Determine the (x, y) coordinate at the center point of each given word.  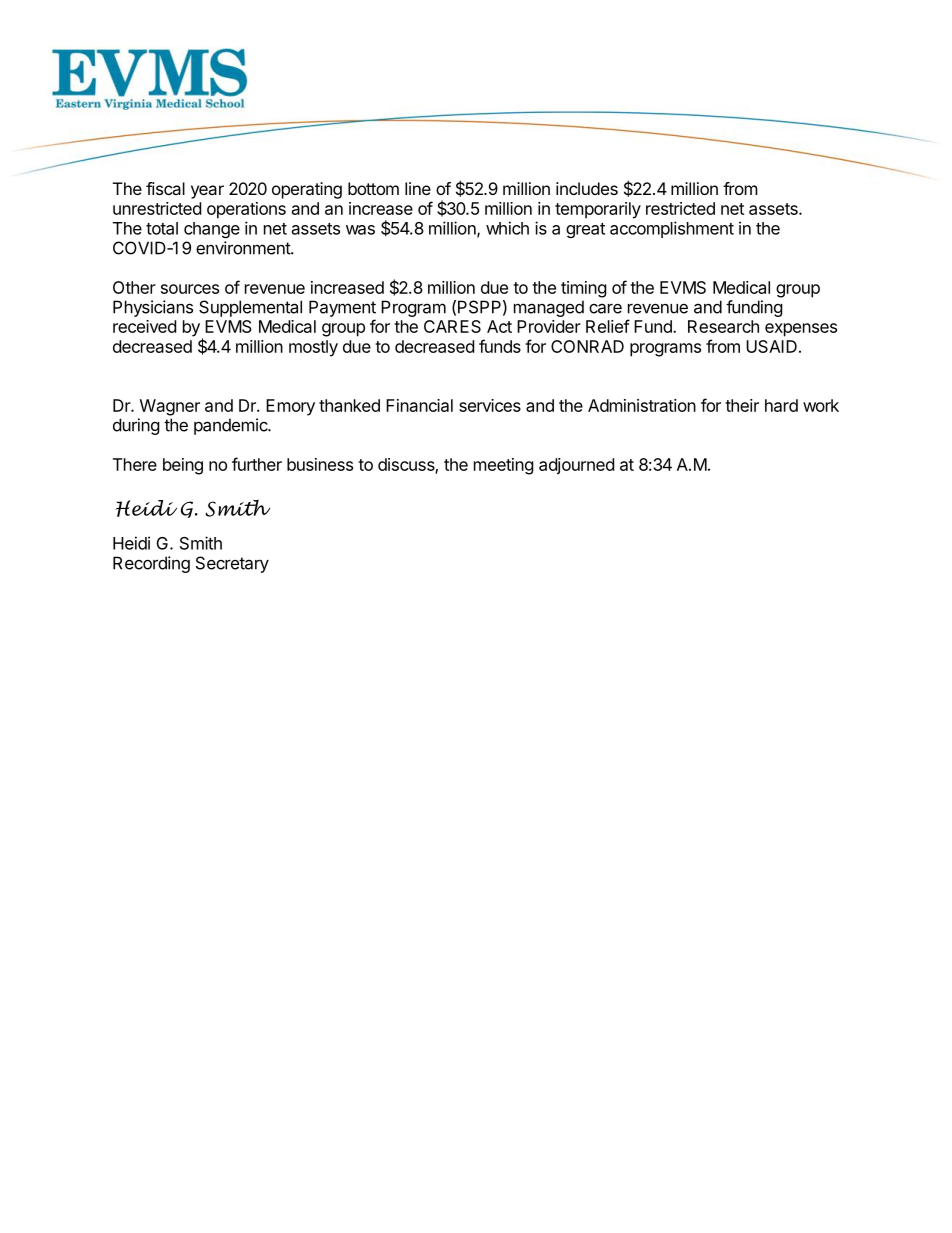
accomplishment (672, 229)
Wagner (170, 407)
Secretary (232, 564)
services (490, 405)
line (418, 188)
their (742, 405)
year (207, 192)
